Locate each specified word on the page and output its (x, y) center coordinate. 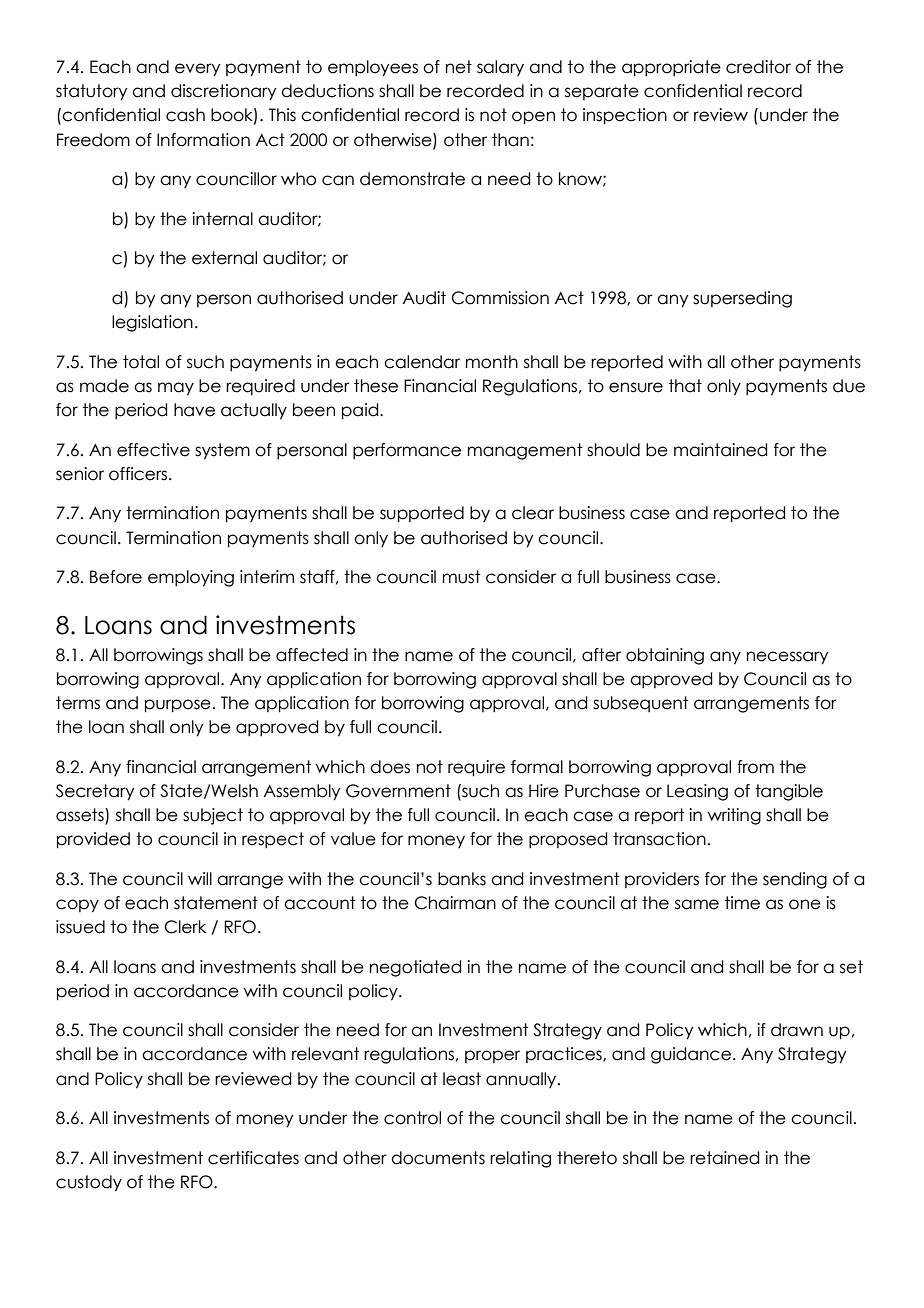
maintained (720, 450)
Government (398, 791)
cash (185, 115)
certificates (253, 1158)
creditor (758, 67)
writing (734, 816)
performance (407, 451)
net (459, 67)
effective (153, 450)
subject (213, 816)
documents (438, 1158)
